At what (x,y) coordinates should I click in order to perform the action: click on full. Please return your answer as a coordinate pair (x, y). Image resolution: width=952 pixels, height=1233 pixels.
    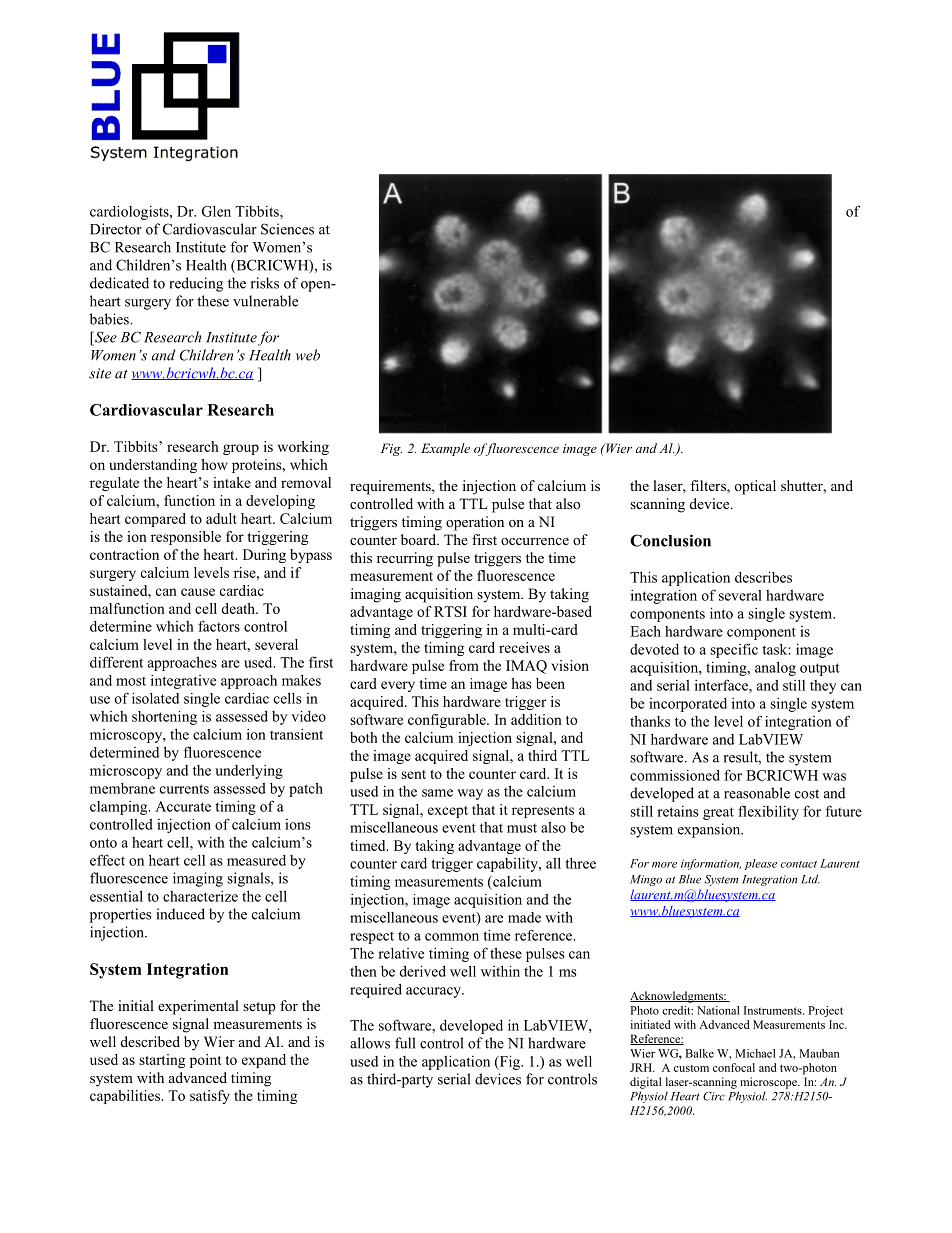
    Looking at the image, I should click on (405, 1043).
